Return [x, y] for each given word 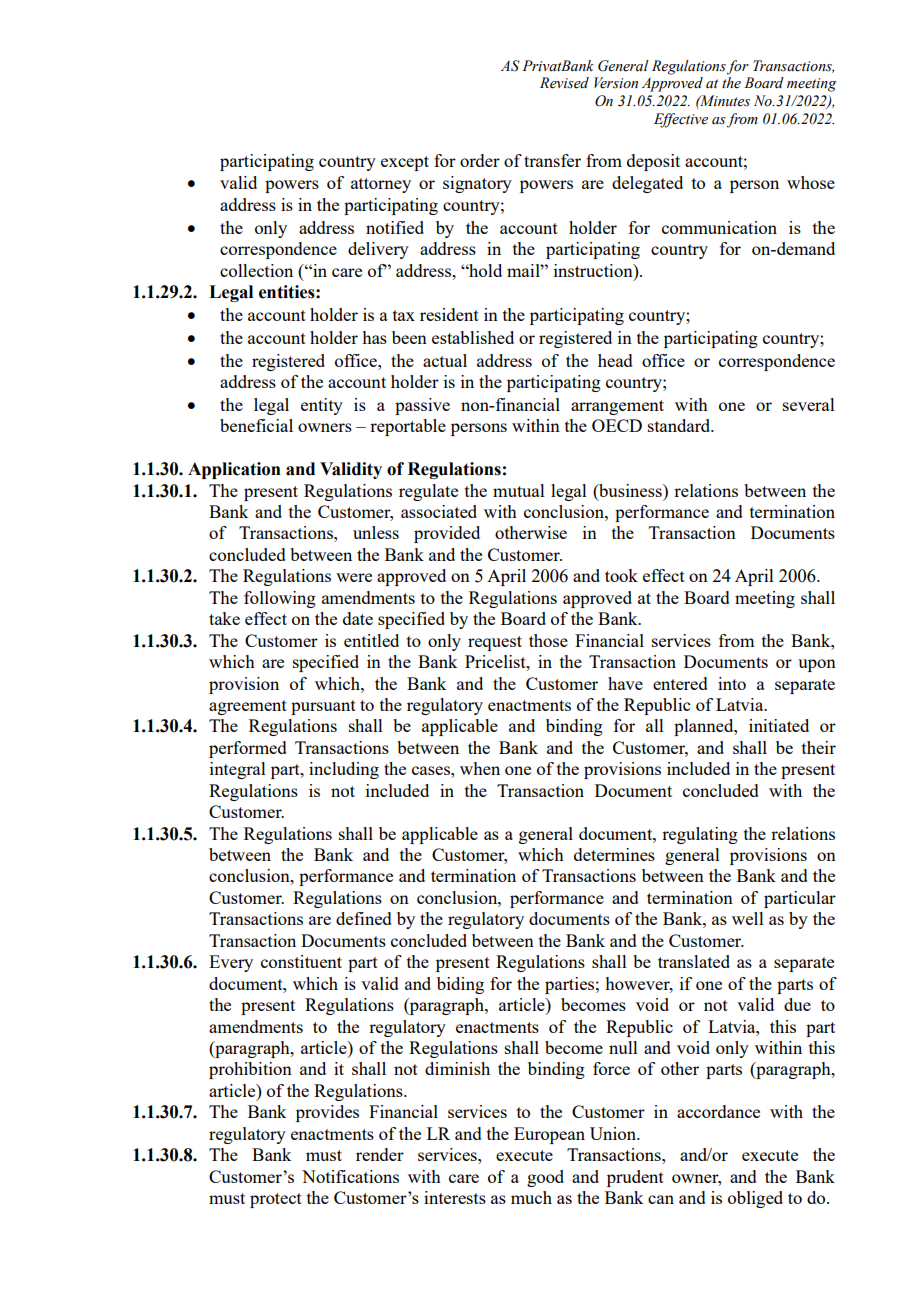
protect [276, 1200]
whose [811, 182]
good [545, 1178]
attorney [381, 185]
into [732, 683]
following [280, 599]
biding [460, 985]
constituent [301, 961]
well [748, 918]
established [473, 337]
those [548, 640]
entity [322, 406]
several [809, 404]
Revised [564, 83]
